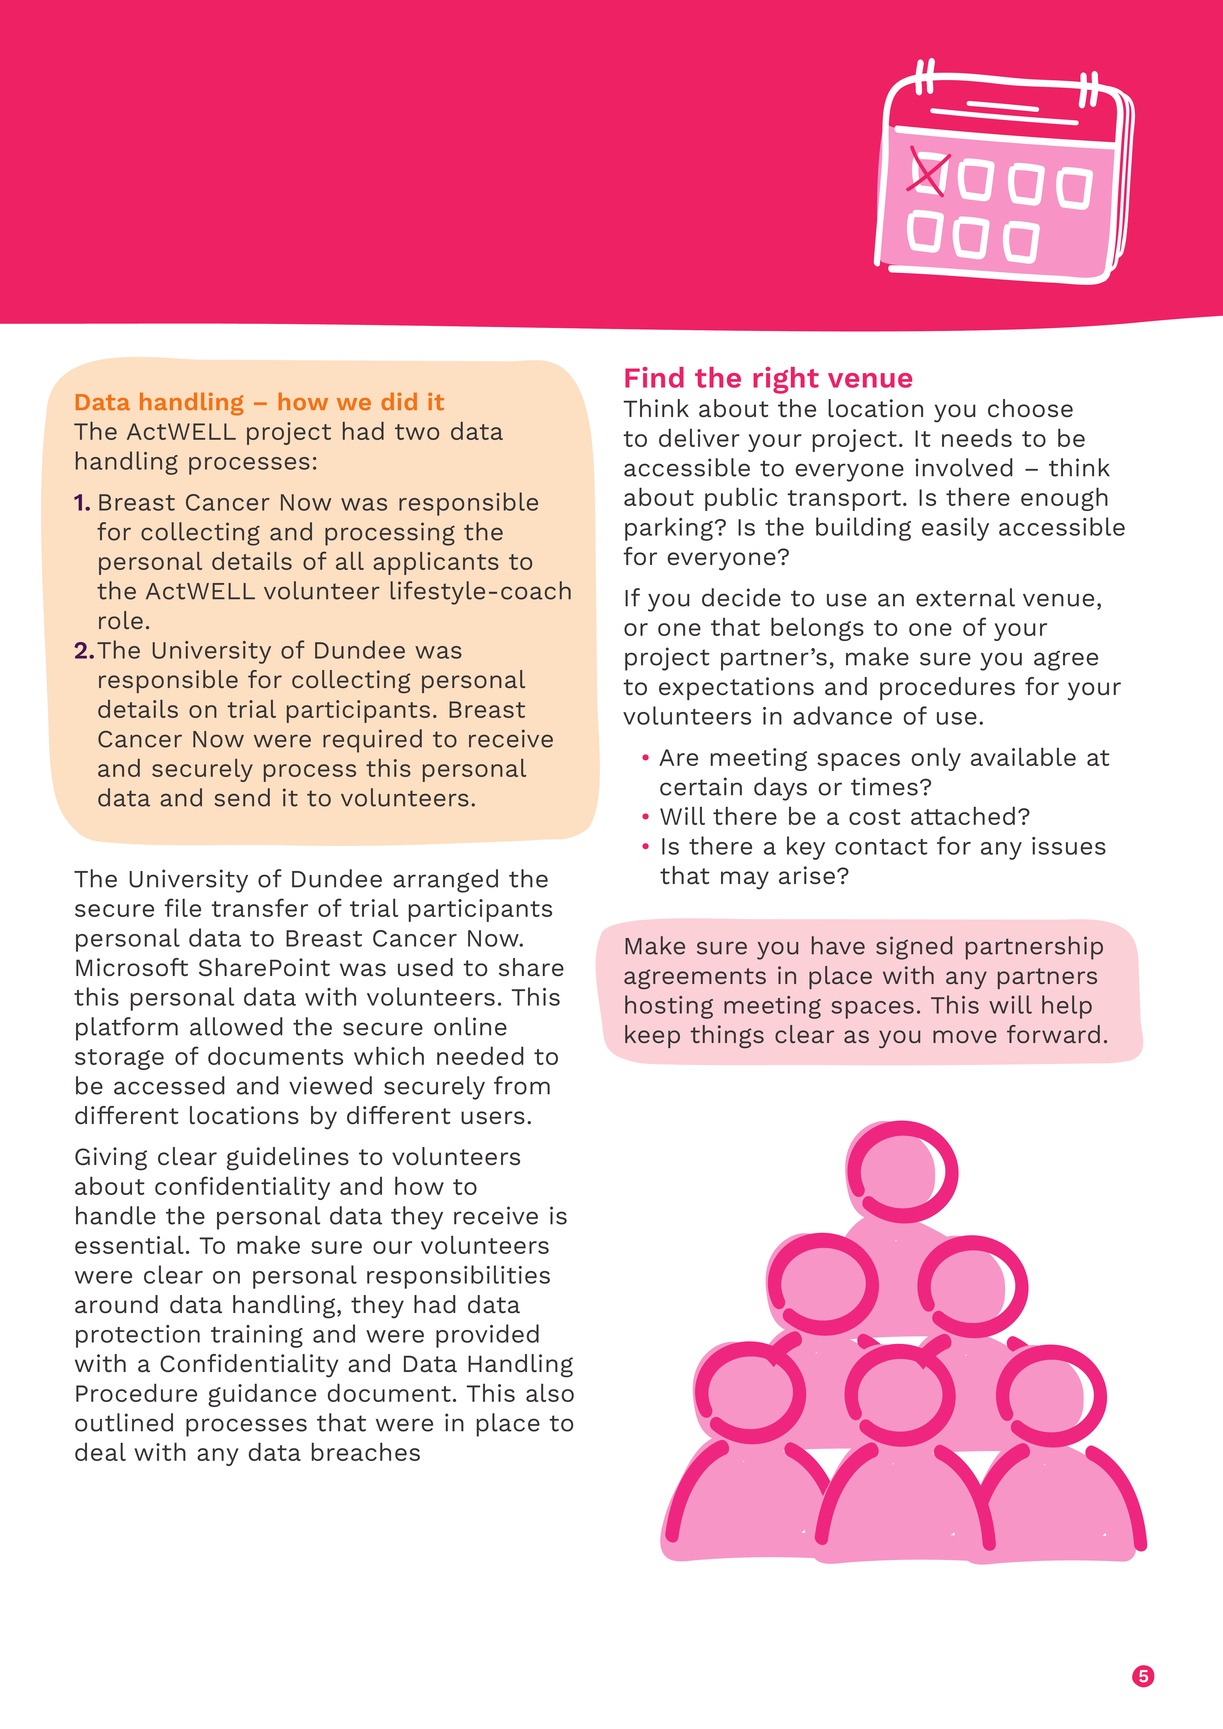  What do you see at coordinates (965, 1036) in the screenshot?
I see `move` at bounding box center [965, 1036].
